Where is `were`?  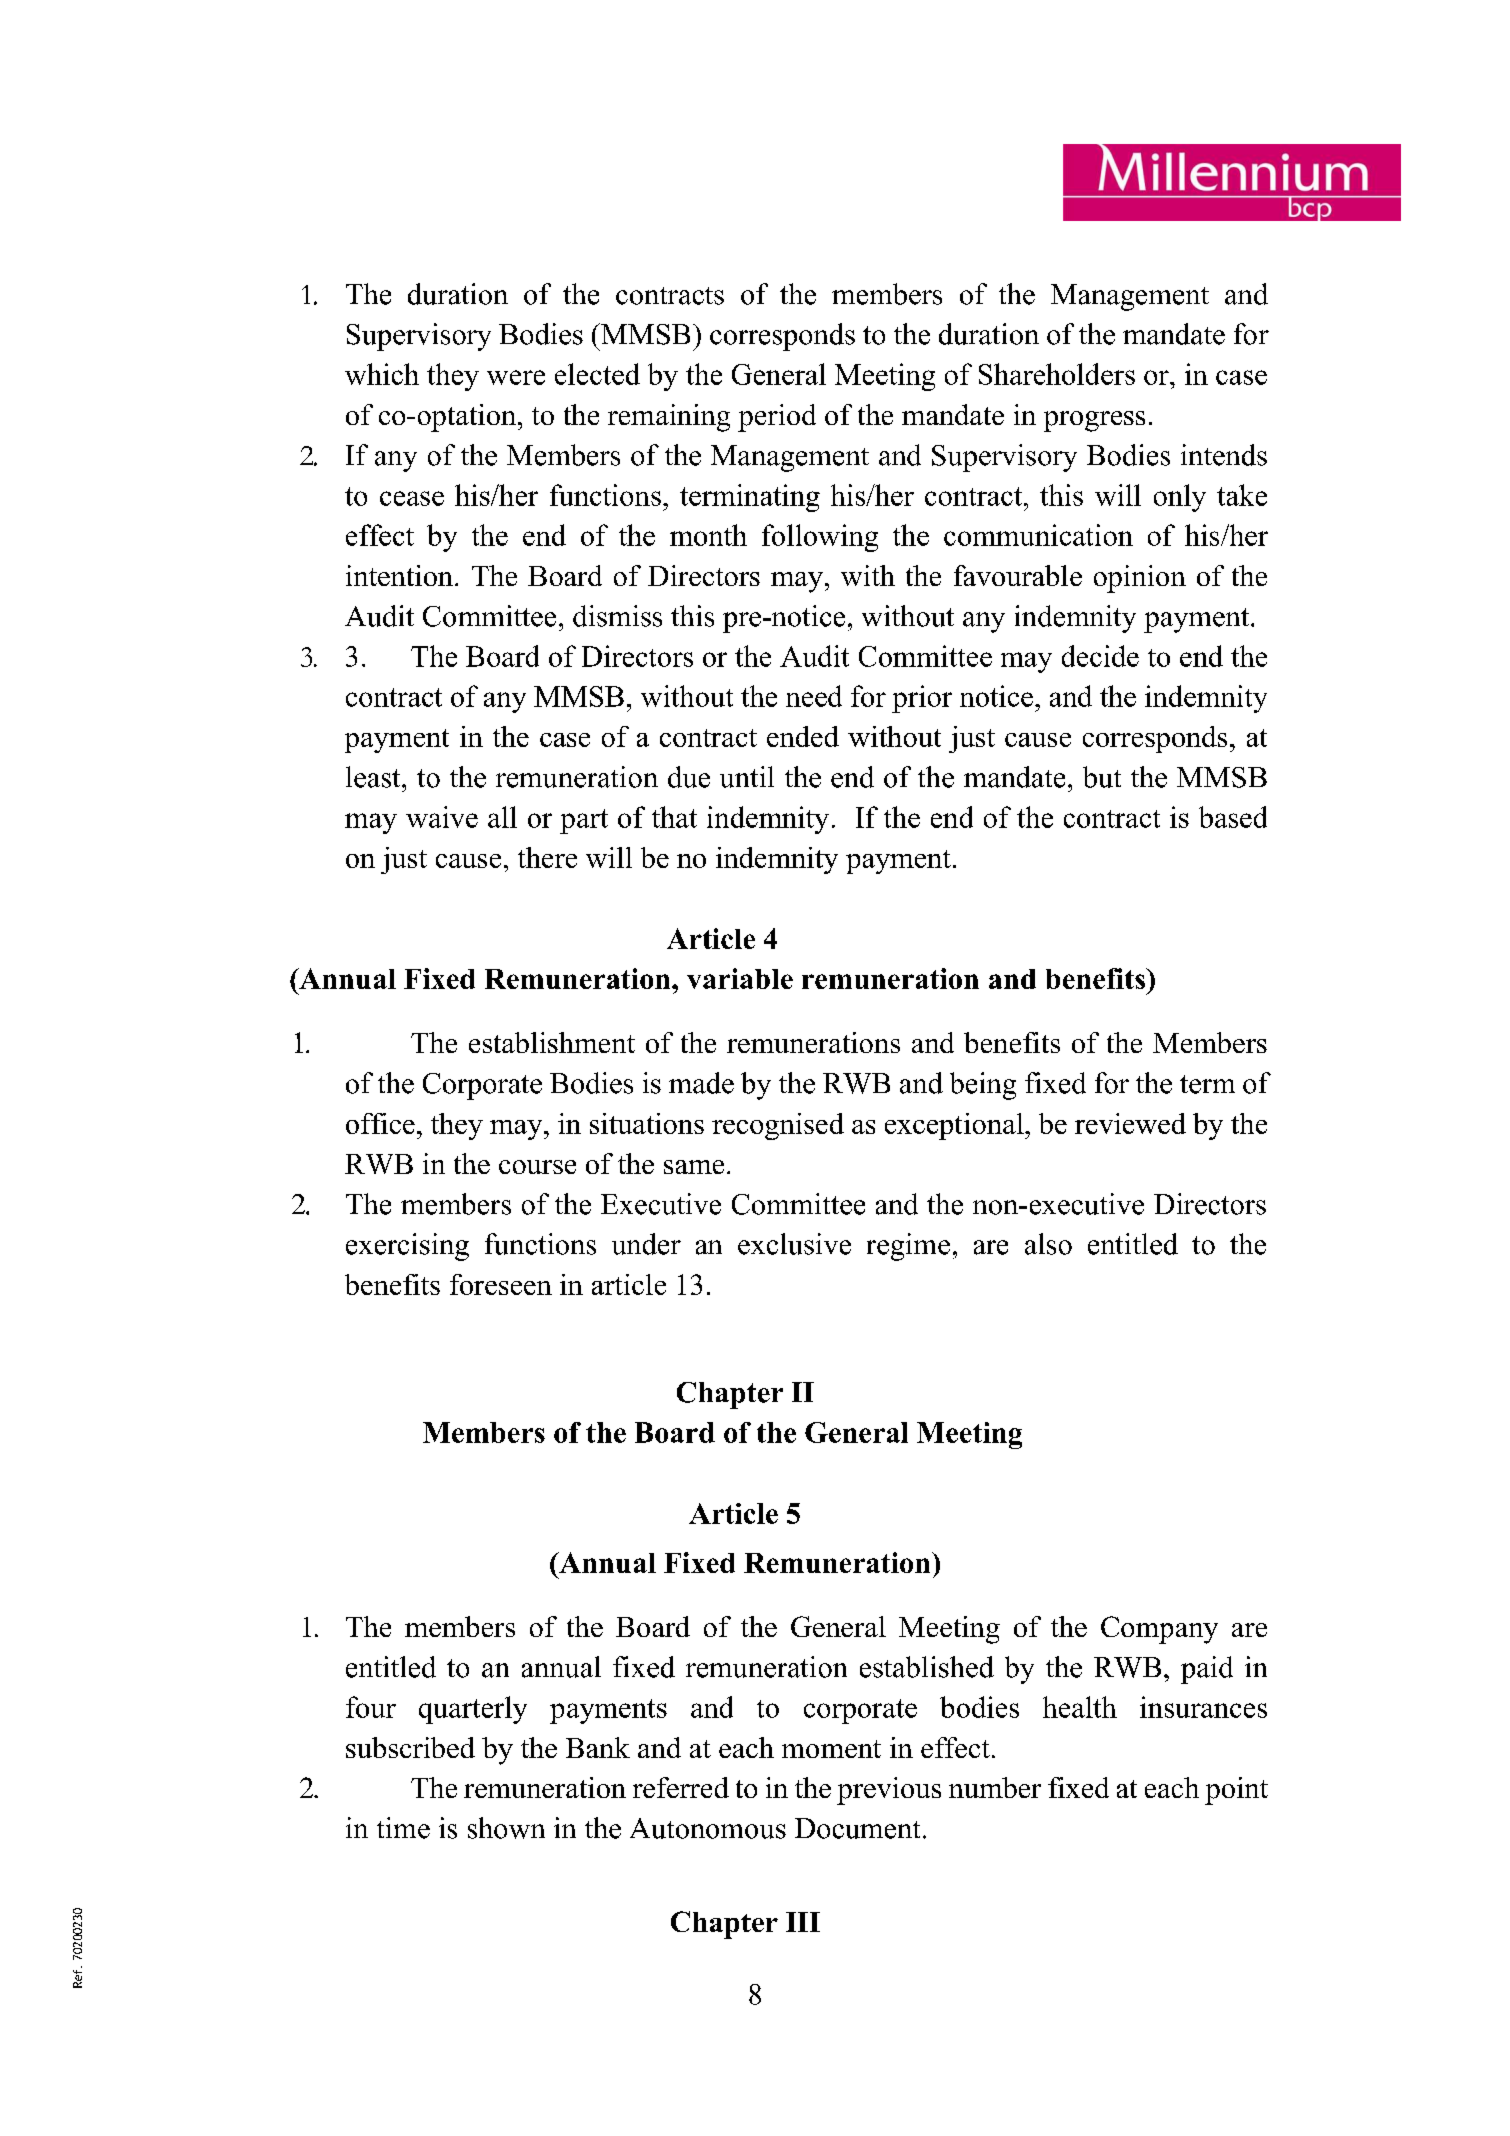
were is located at coordinates (516, 377).
